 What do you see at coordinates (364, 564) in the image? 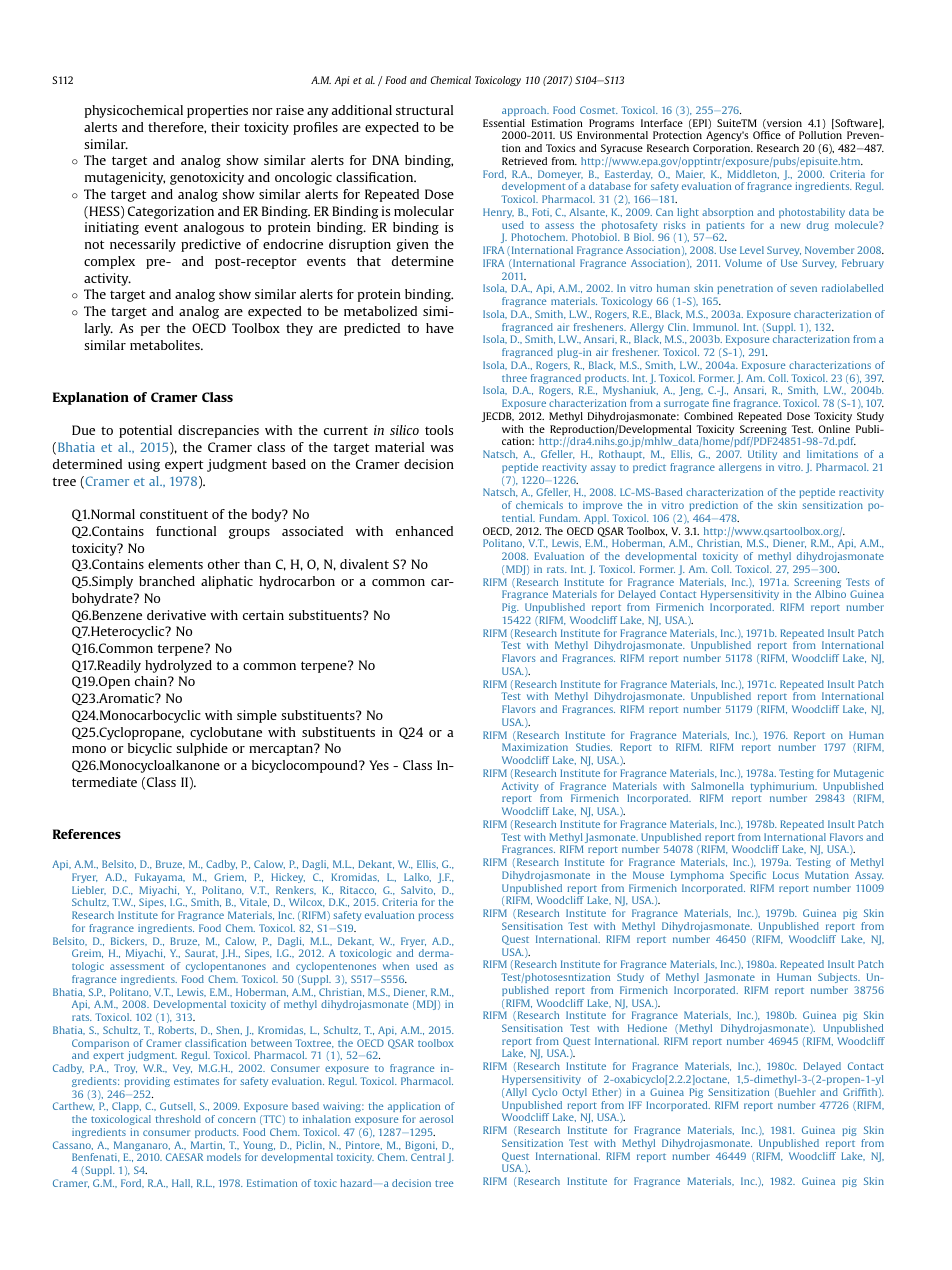
I see `divalent` at bounding box center [364, 564].
